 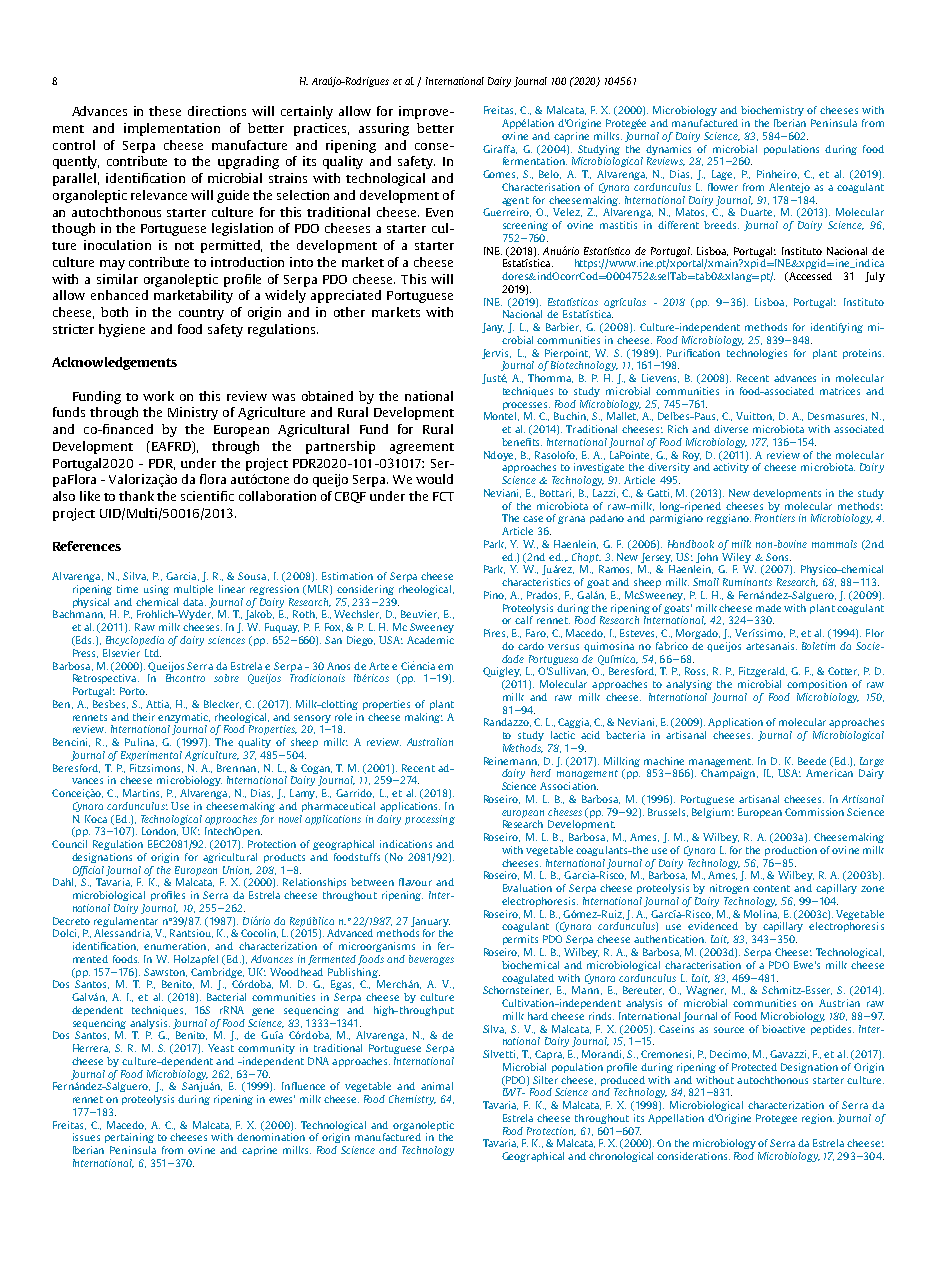 I want to click on Lage, so click(x=723, y=175).
